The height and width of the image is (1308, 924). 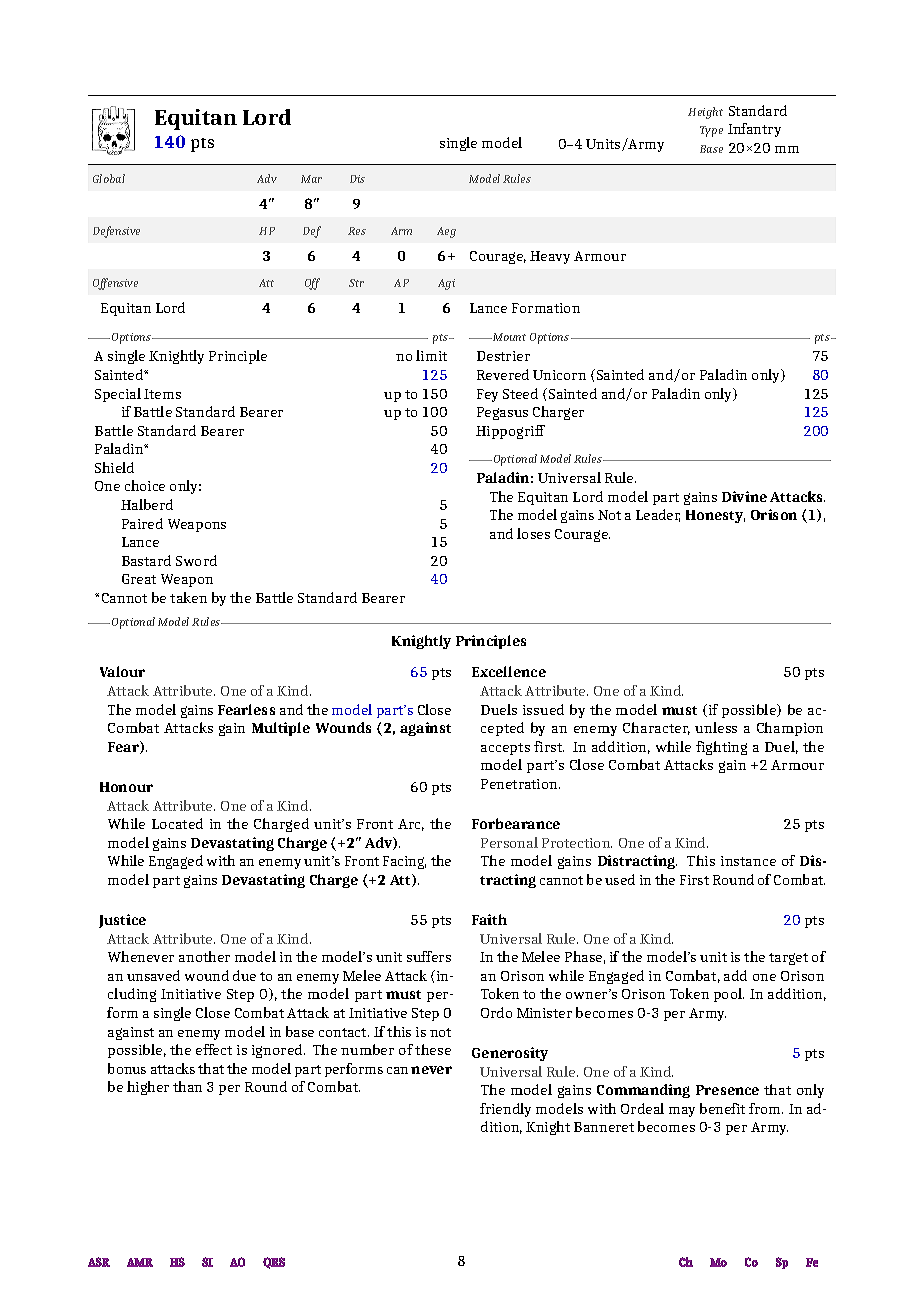 What do you see at coordinates (162, 394) in the image?
I see `Items` at bounding box center [162, 394].
